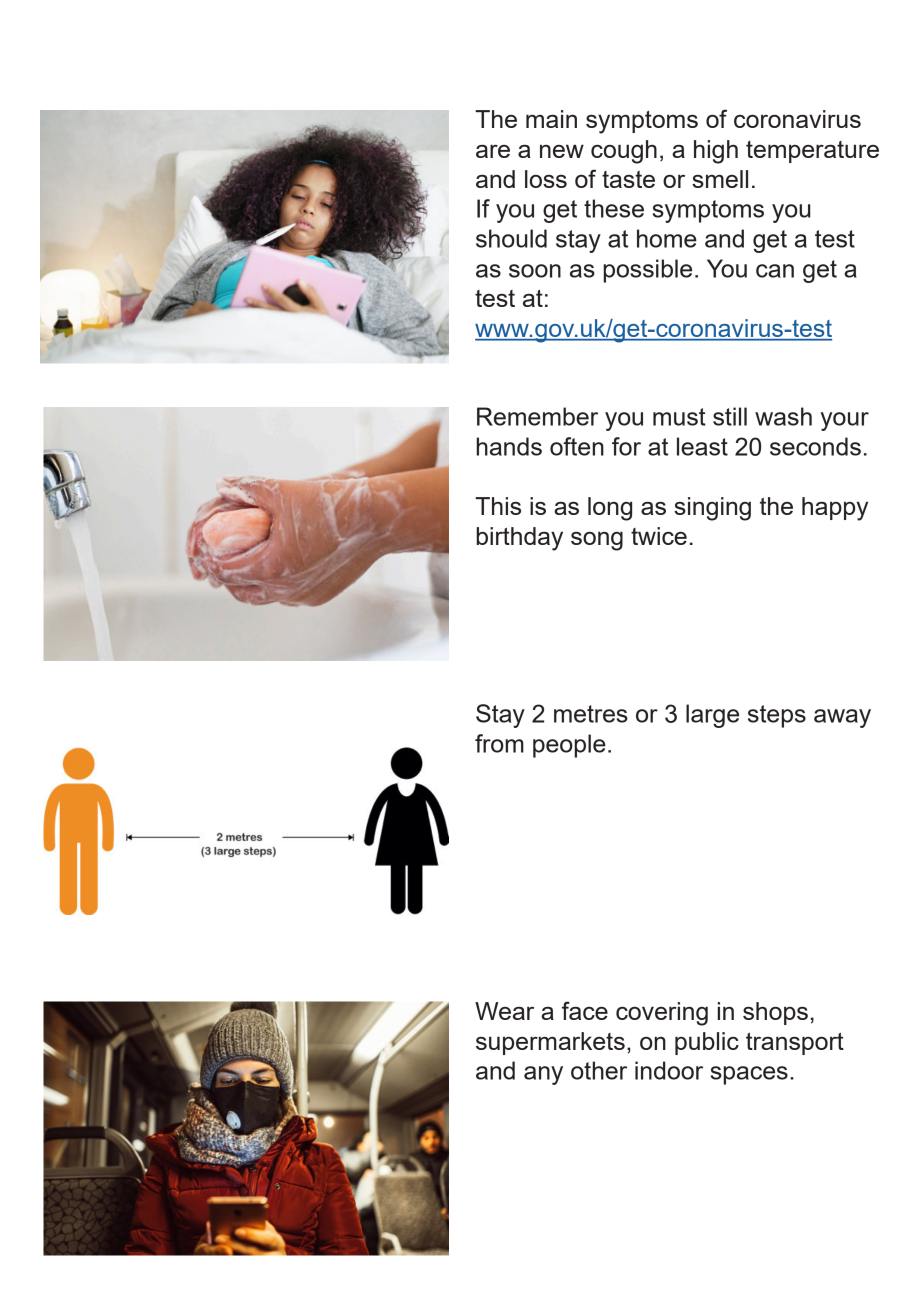  I want to click on temperature, so click(812, 152).
